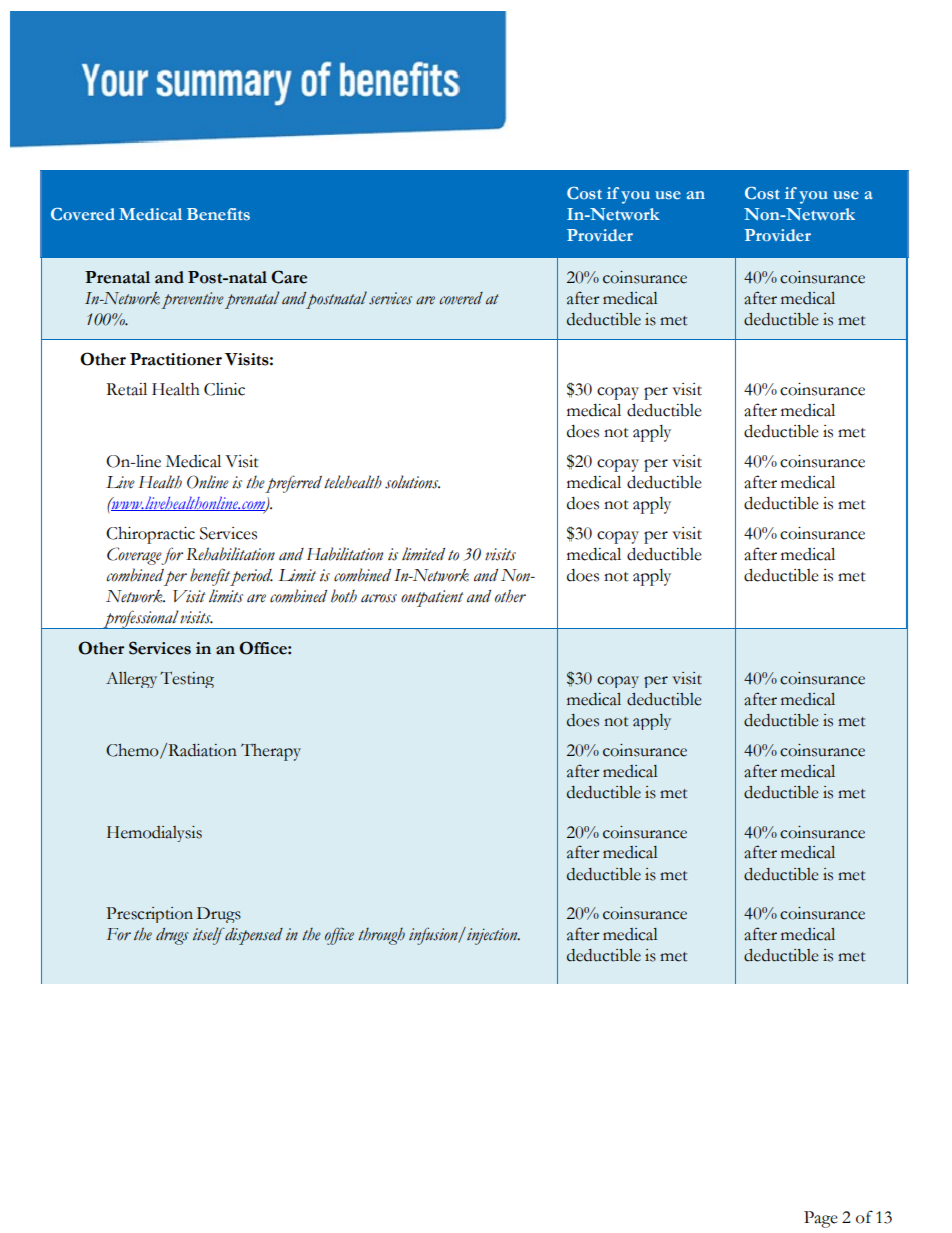  What do you see at coordinates (289, 277) in the document?
I see `Care` at bounding box center [289, 277].
